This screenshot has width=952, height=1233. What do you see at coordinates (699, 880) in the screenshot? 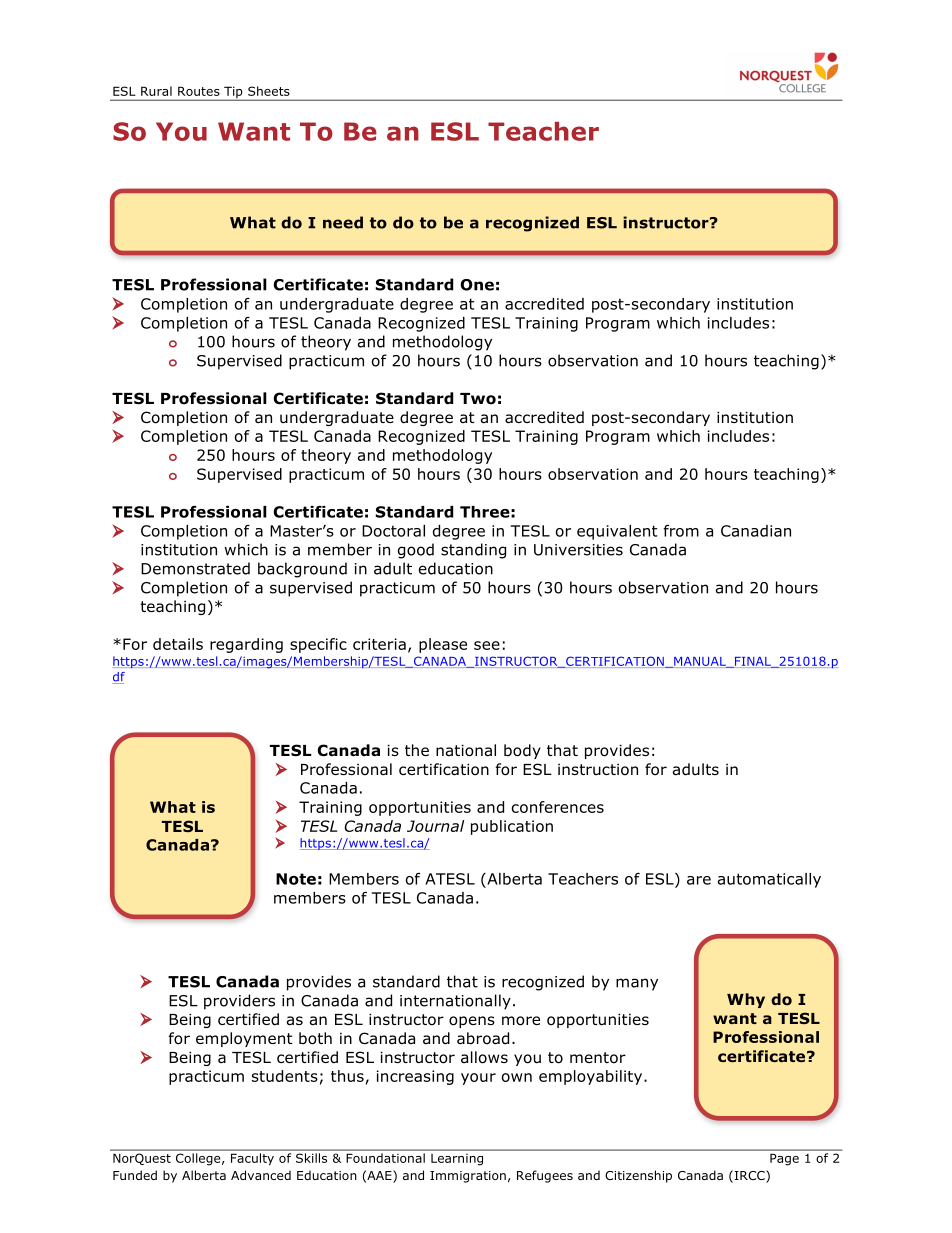
I see `are` at bounding box center [699, 880].
